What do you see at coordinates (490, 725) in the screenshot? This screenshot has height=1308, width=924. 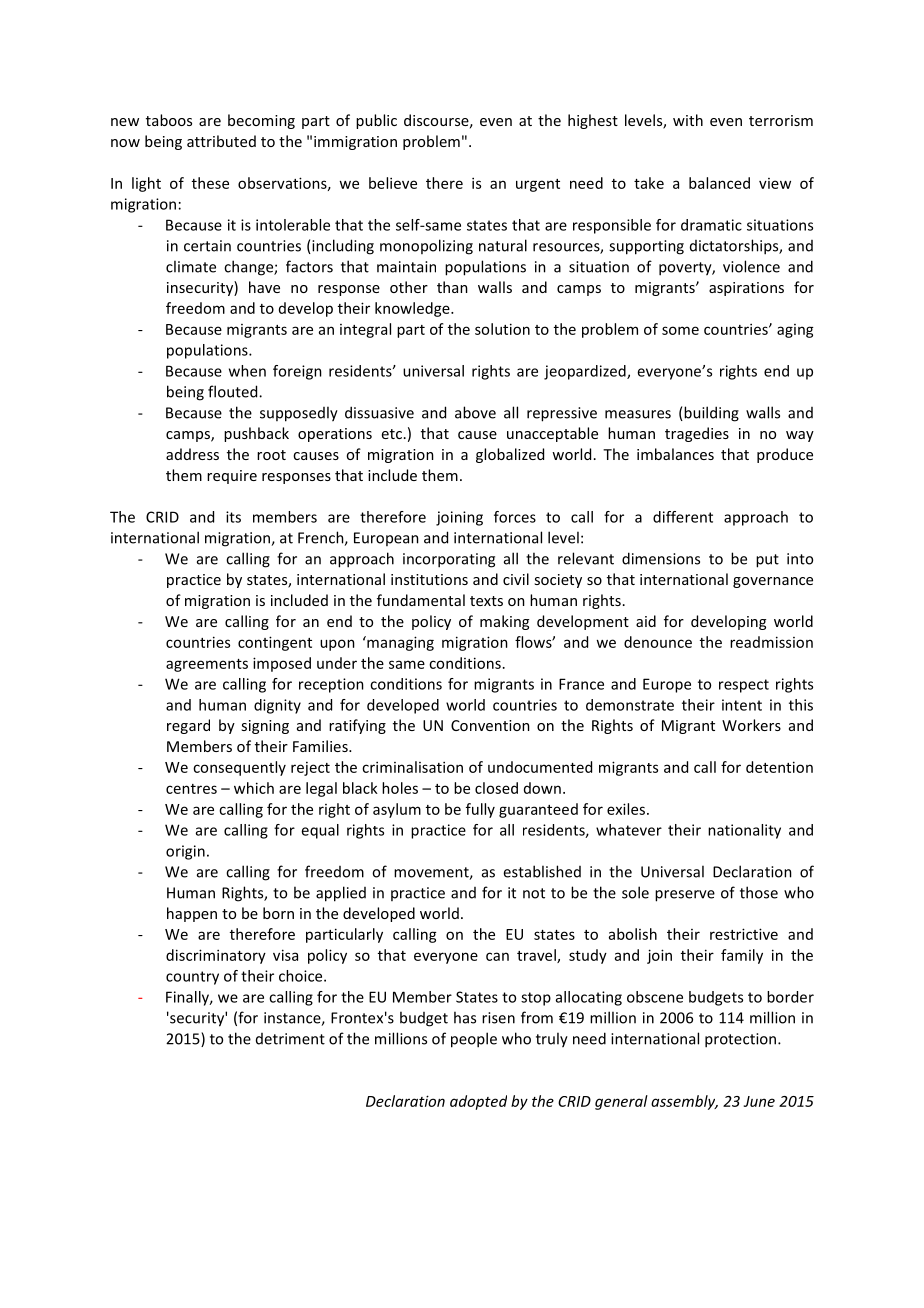 I see `Convention` at bounding box center [490, 725].
